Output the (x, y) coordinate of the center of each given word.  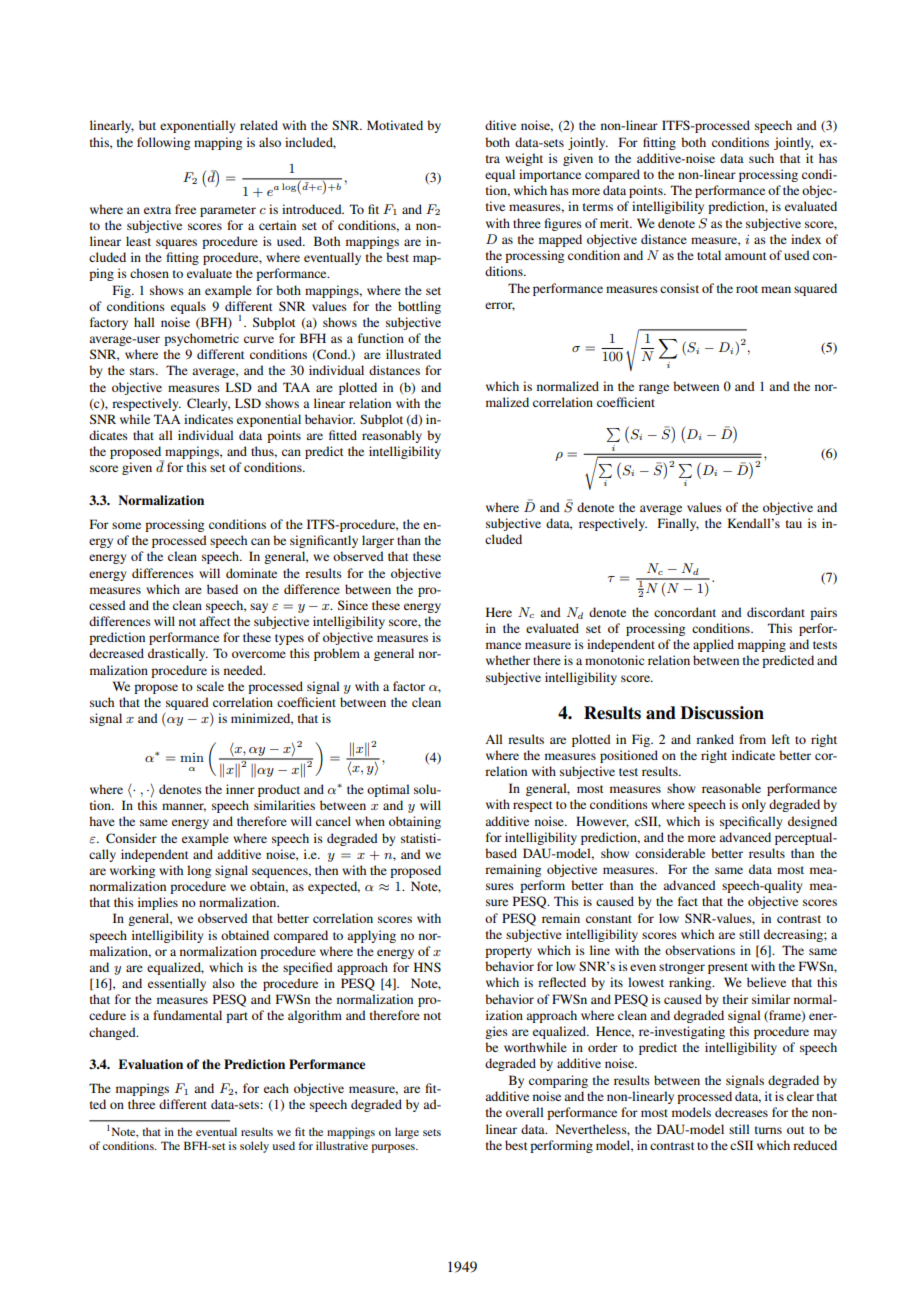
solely (254, 1147)
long (199, 871)
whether (508, 660)
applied (713, 645)
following (163, 143)
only (754, 805)
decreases (741, 1112)
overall (524, 1112)
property (508, 952)
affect (215, 621)
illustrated (413, 354)
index (806, 239)
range (654, 389)
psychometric (201, 339)
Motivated (395, 125)
